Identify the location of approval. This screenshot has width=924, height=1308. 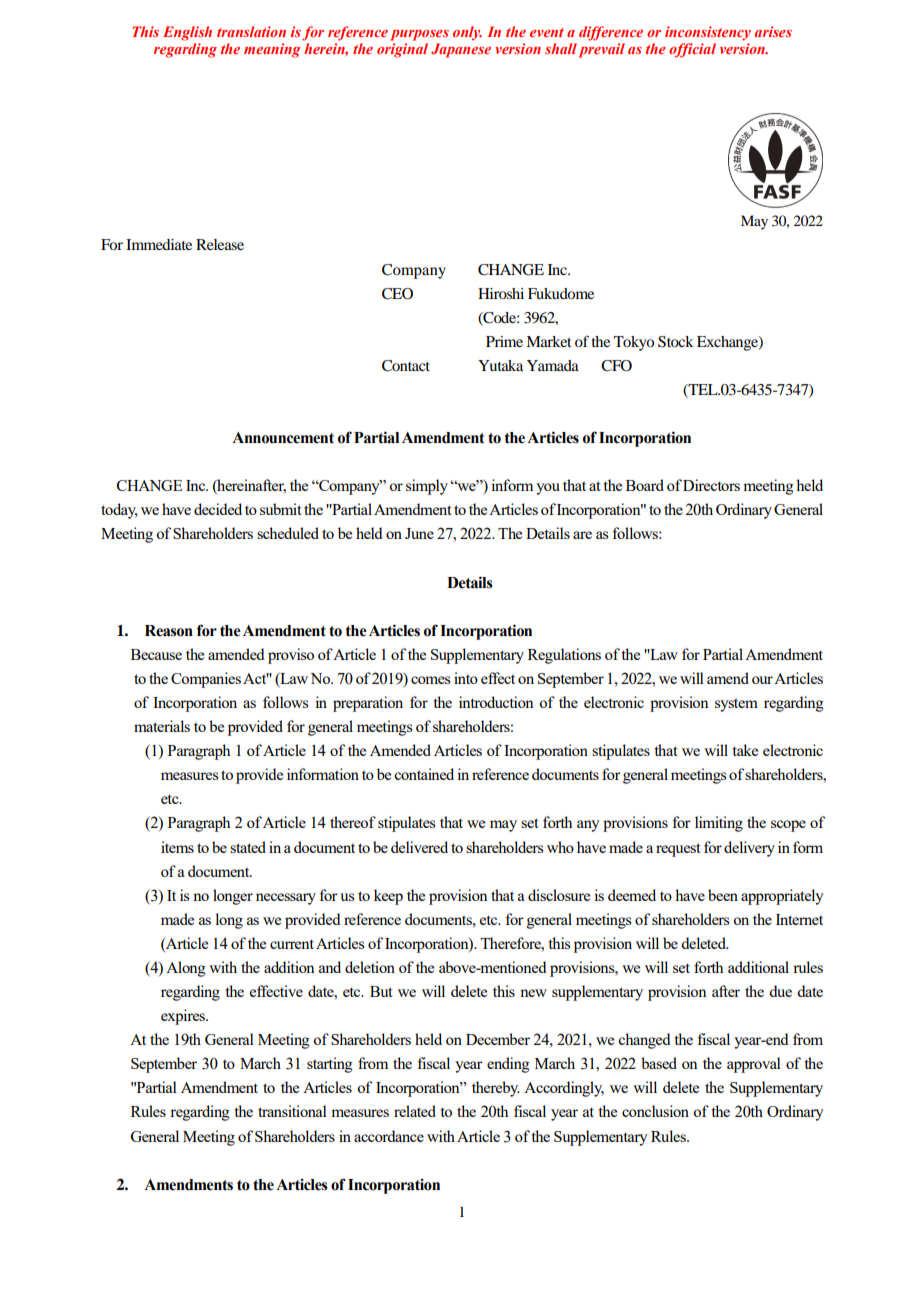
(754, 1065).
